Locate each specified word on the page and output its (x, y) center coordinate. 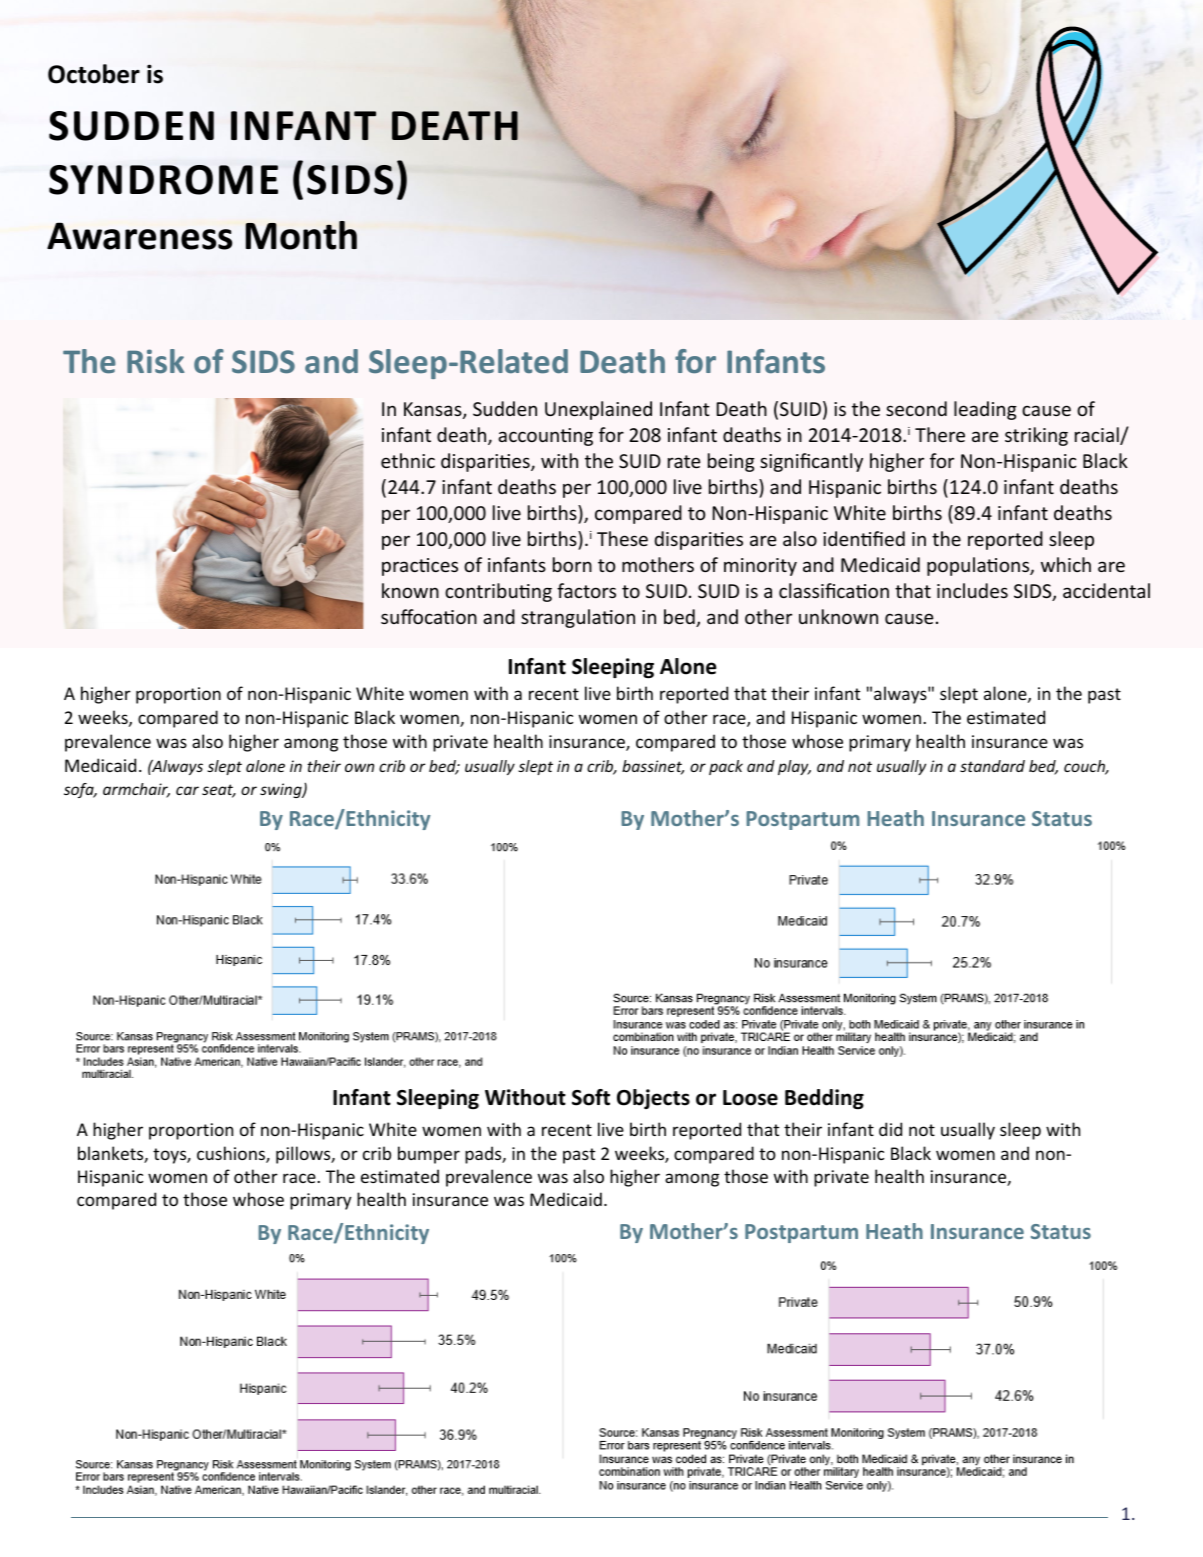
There (940, 434)
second (916, 408)
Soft (591, 1097)
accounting (545, 437)
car (187, 790)
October (94, 74)
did (890, 1129)
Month (301, 235)
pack (726, 767)
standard (992, 766)
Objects (653, 1099)
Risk (156, 361)
